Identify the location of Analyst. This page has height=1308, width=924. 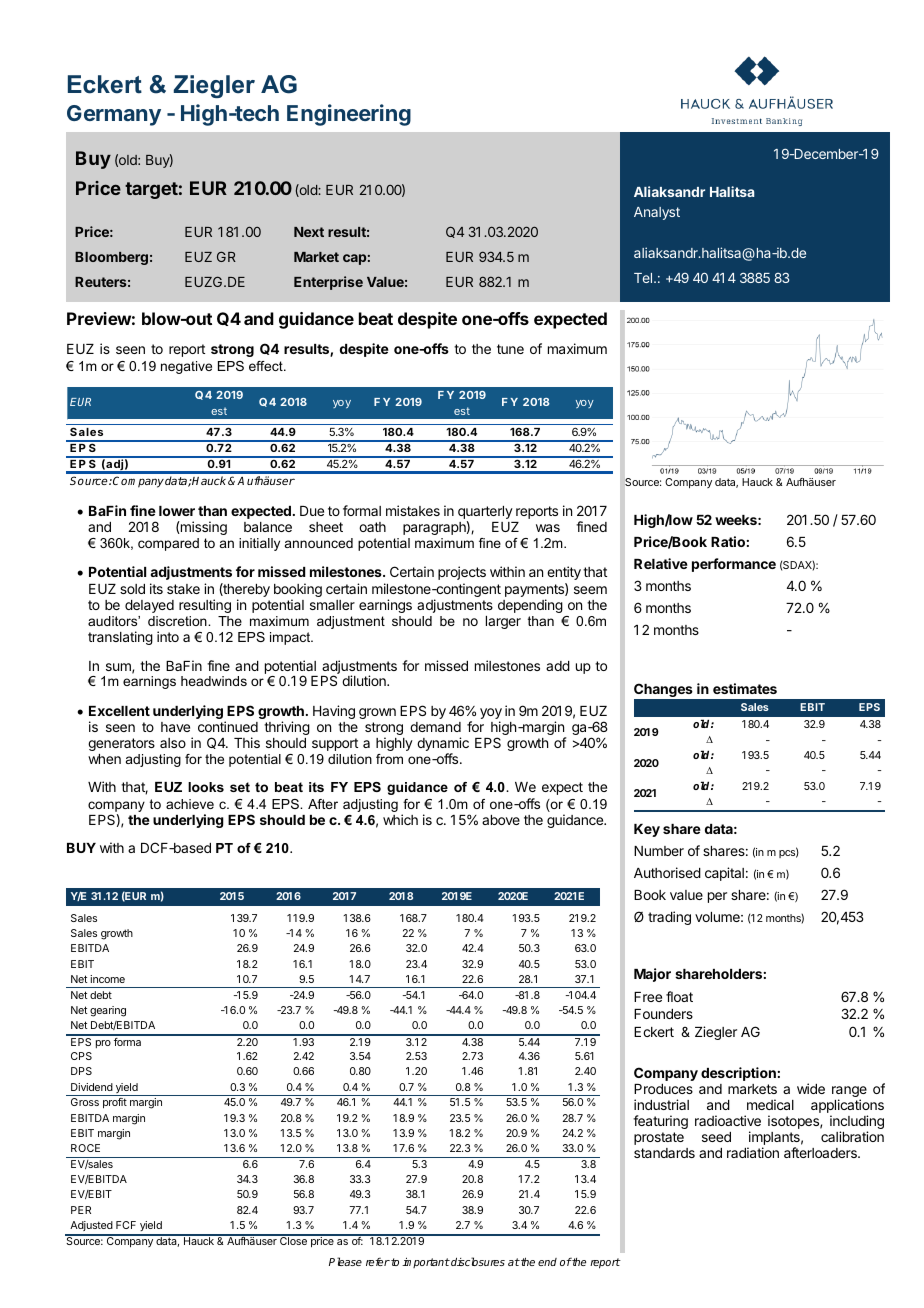
(657, 213).
